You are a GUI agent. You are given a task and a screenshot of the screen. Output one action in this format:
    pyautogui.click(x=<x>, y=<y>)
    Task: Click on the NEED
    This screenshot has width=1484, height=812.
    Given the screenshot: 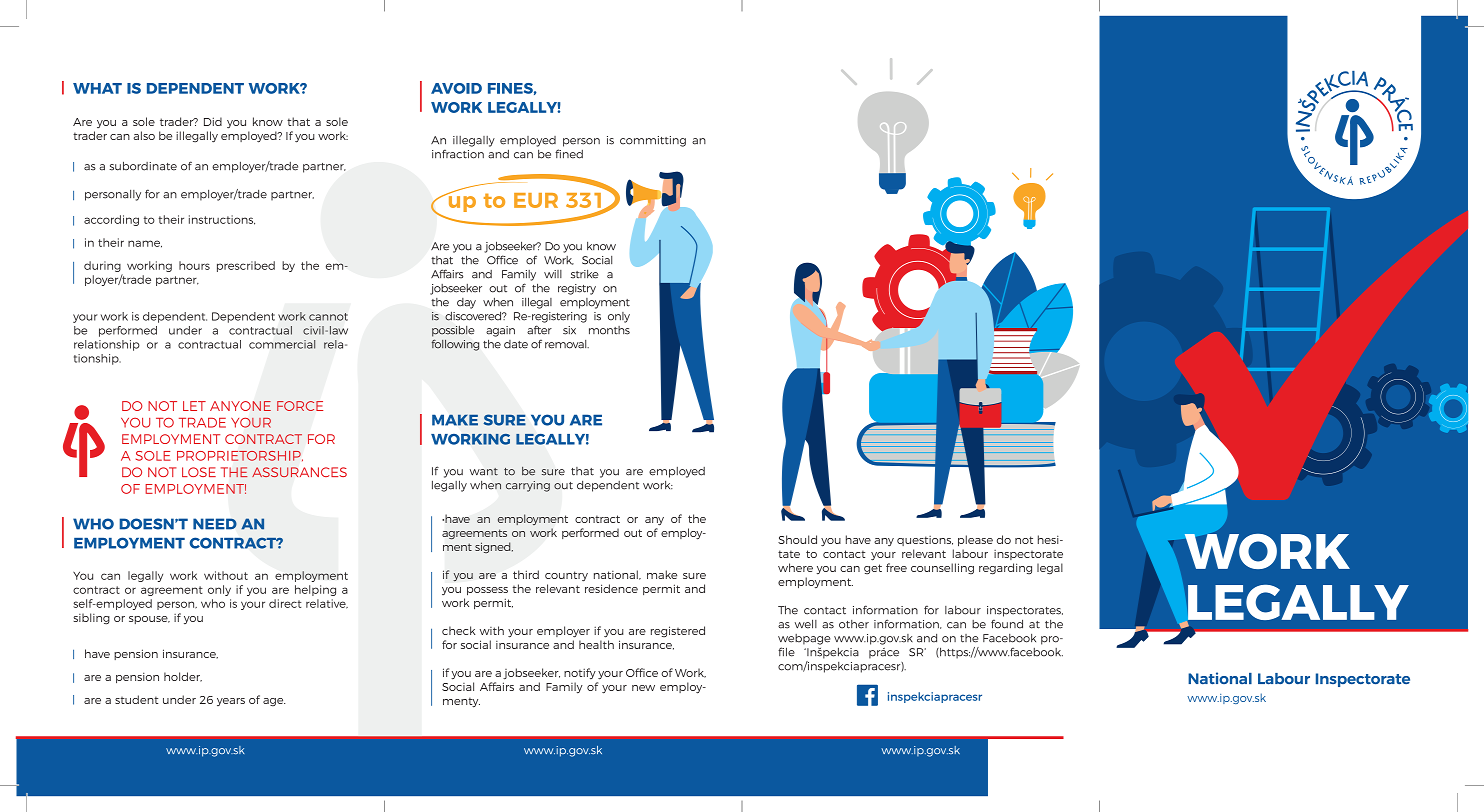 What is the action you would take?
    pyautogui.click(x=215, y=524)
